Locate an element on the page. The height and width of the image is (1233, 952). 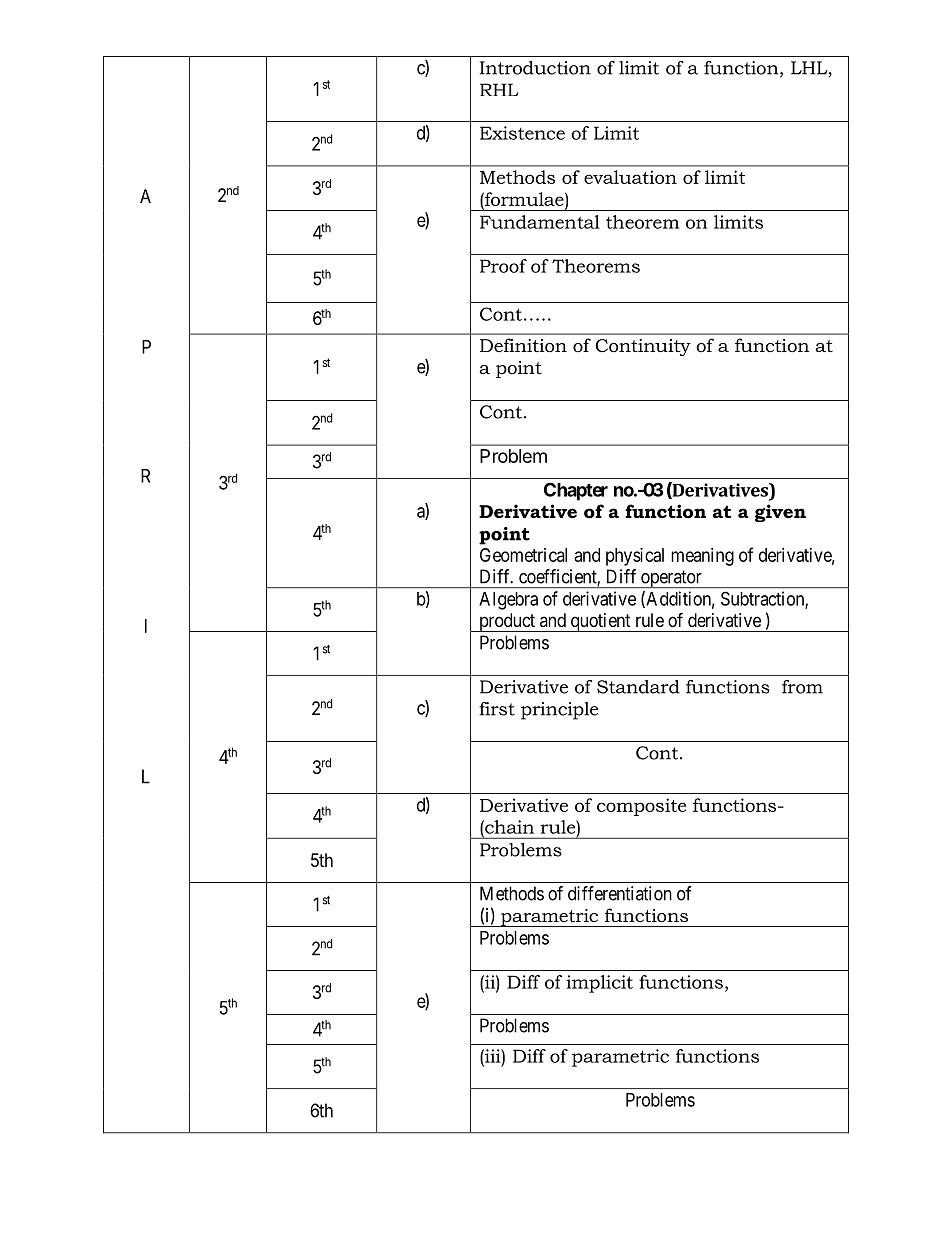
Definition is located at coordinates (523, 345).
